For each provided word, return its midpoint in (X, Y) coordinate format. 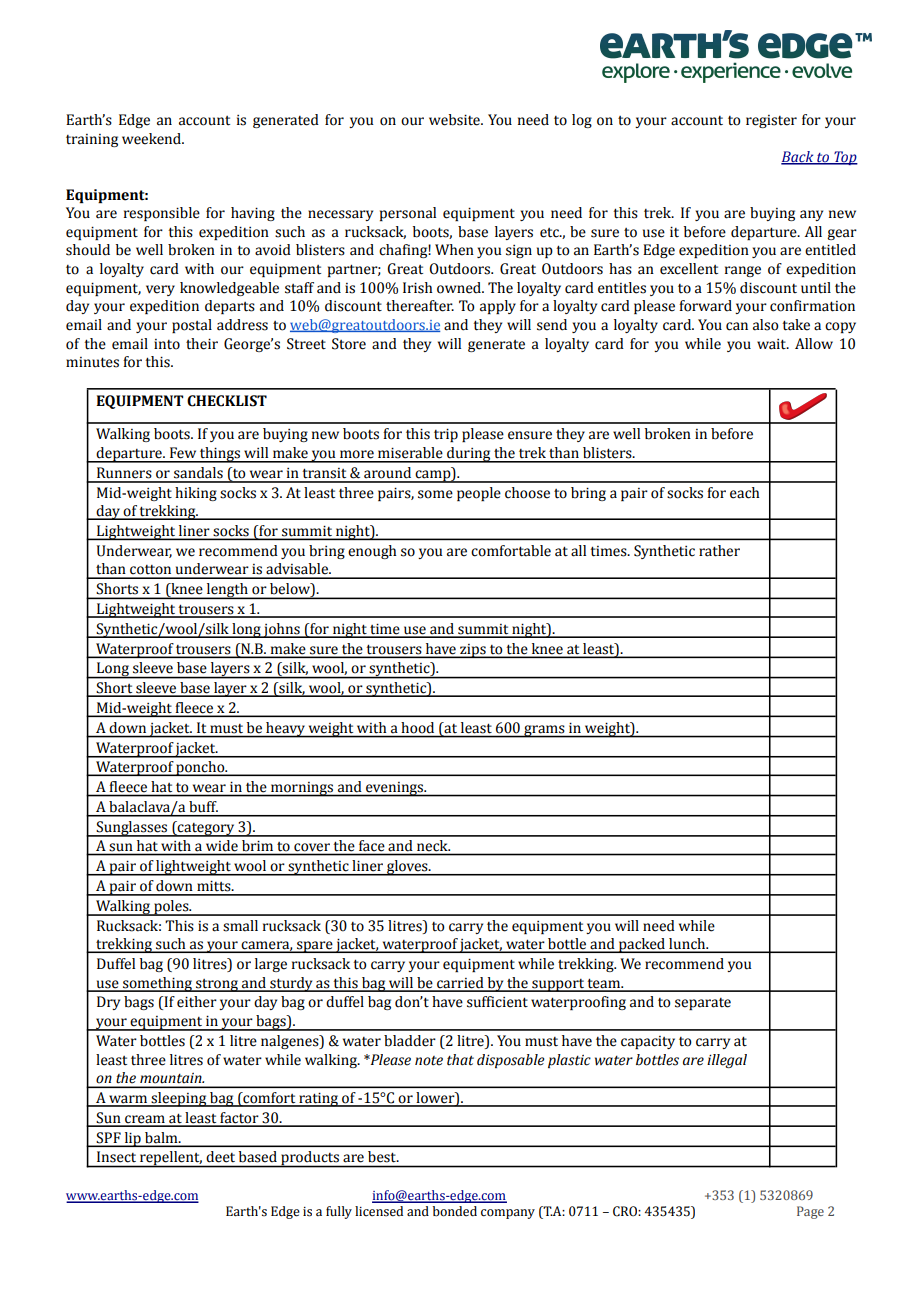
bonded (455, 1211)
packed (642, 945)
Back (798, 158)
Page (810, 1212)
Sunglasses (132, 829)
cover (312, 847)
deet (221, 1156)
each (745, 493)
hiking (196, 494)
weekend (152, 139)
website (455, 120)
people (479, 494)
